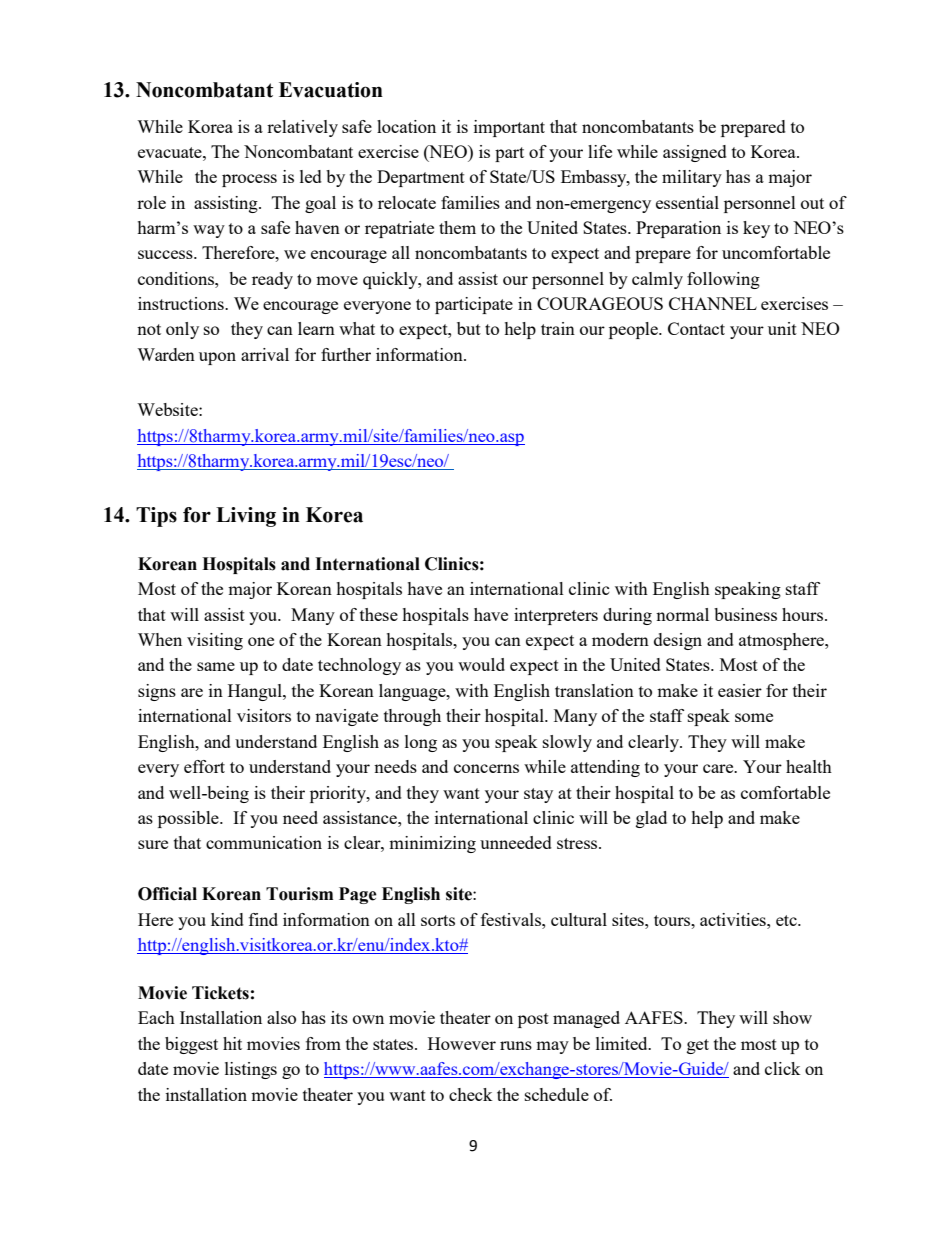  Describe the element at coordinates (719, 768) in the page. I see `care` at that location.
